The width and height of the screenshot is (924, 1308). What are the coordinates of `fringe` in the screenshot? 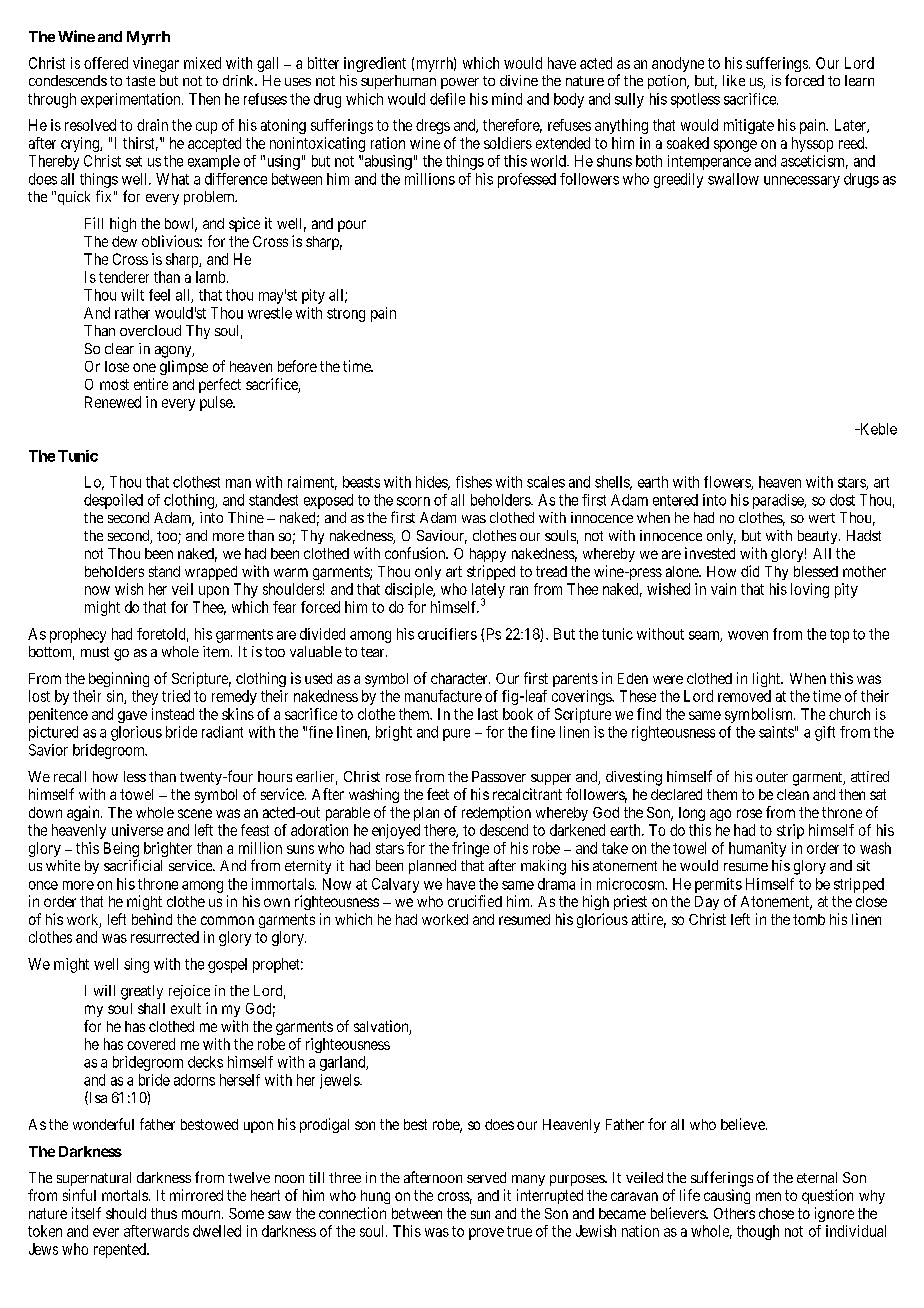 It's located at (470, 849).
